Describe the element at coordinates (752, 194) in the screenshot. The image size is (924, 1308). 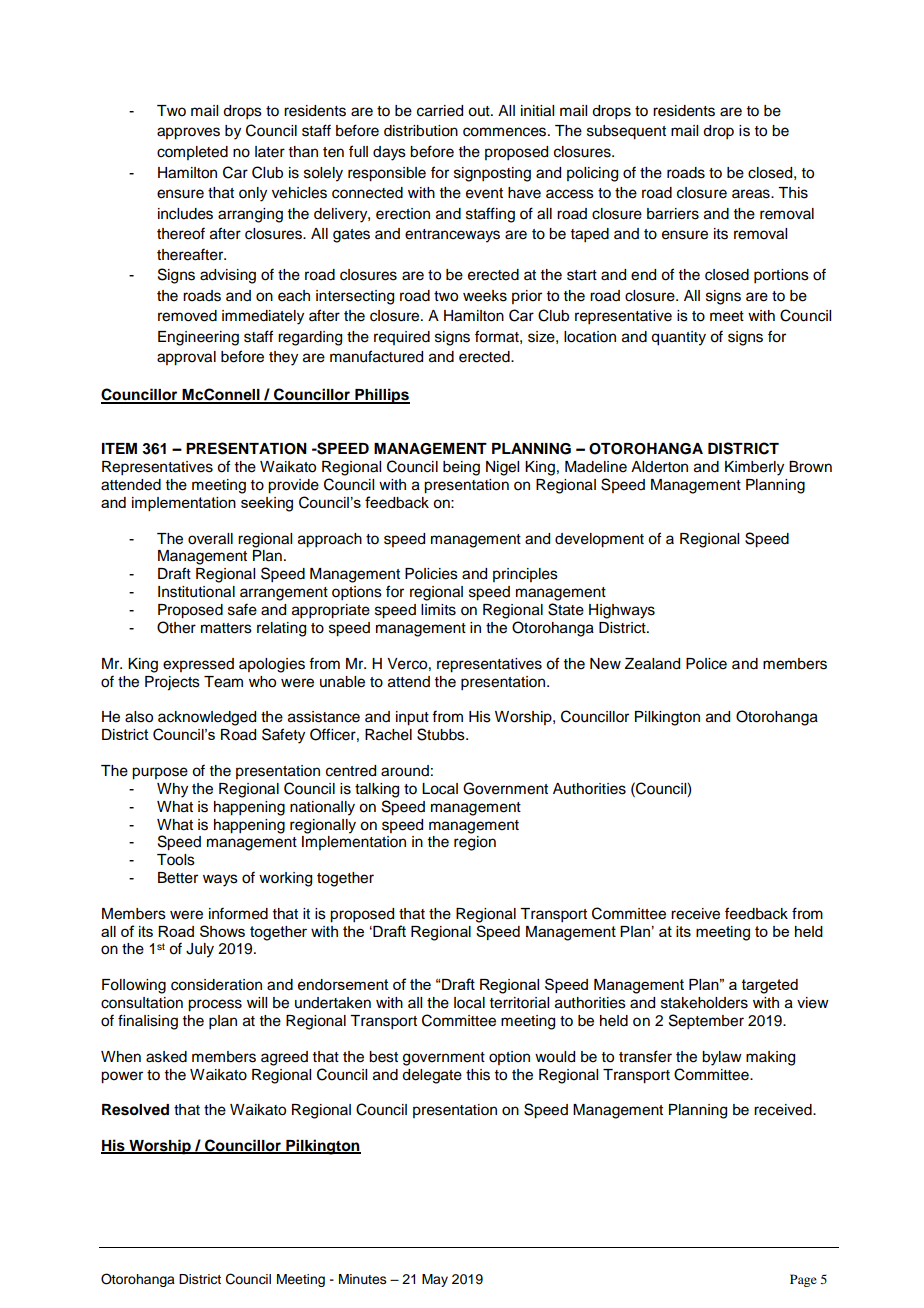
I see `areas` at that location.
